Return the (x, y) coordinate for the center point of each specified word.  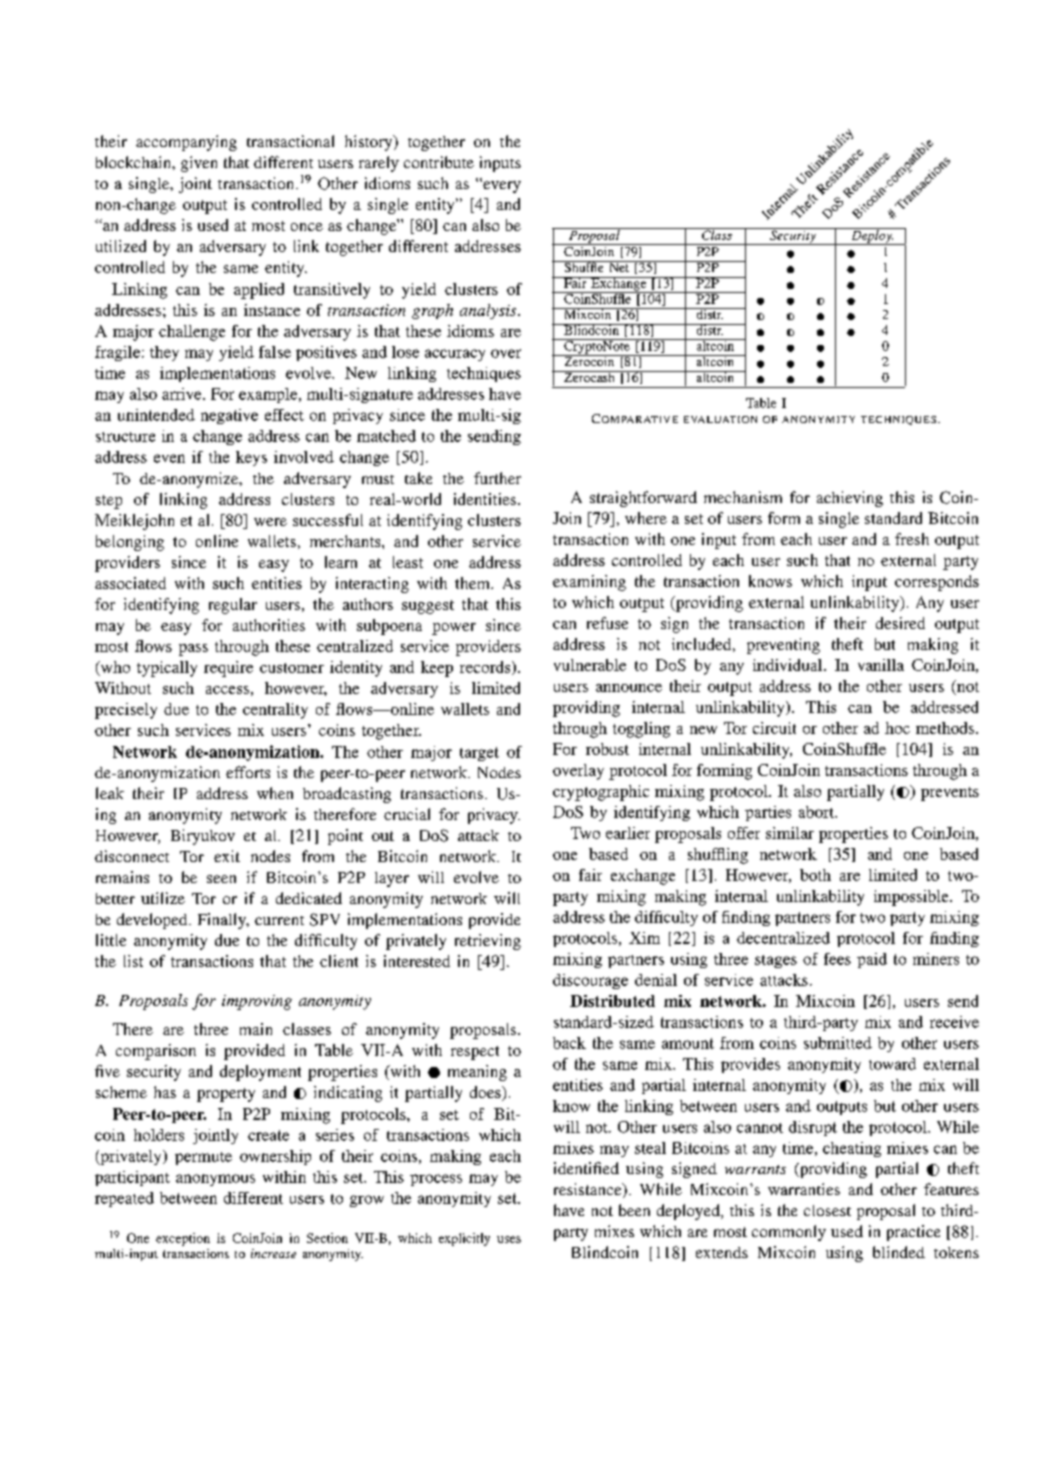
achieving (850, 499)
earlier (628, 833)
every (501, 186)
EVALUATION (720, 419)
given (199, 164)
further (497, 478)
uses (509, 1239)
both (815, 875)
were (270, 522)
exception (183, 1239)
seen (221, 879)
